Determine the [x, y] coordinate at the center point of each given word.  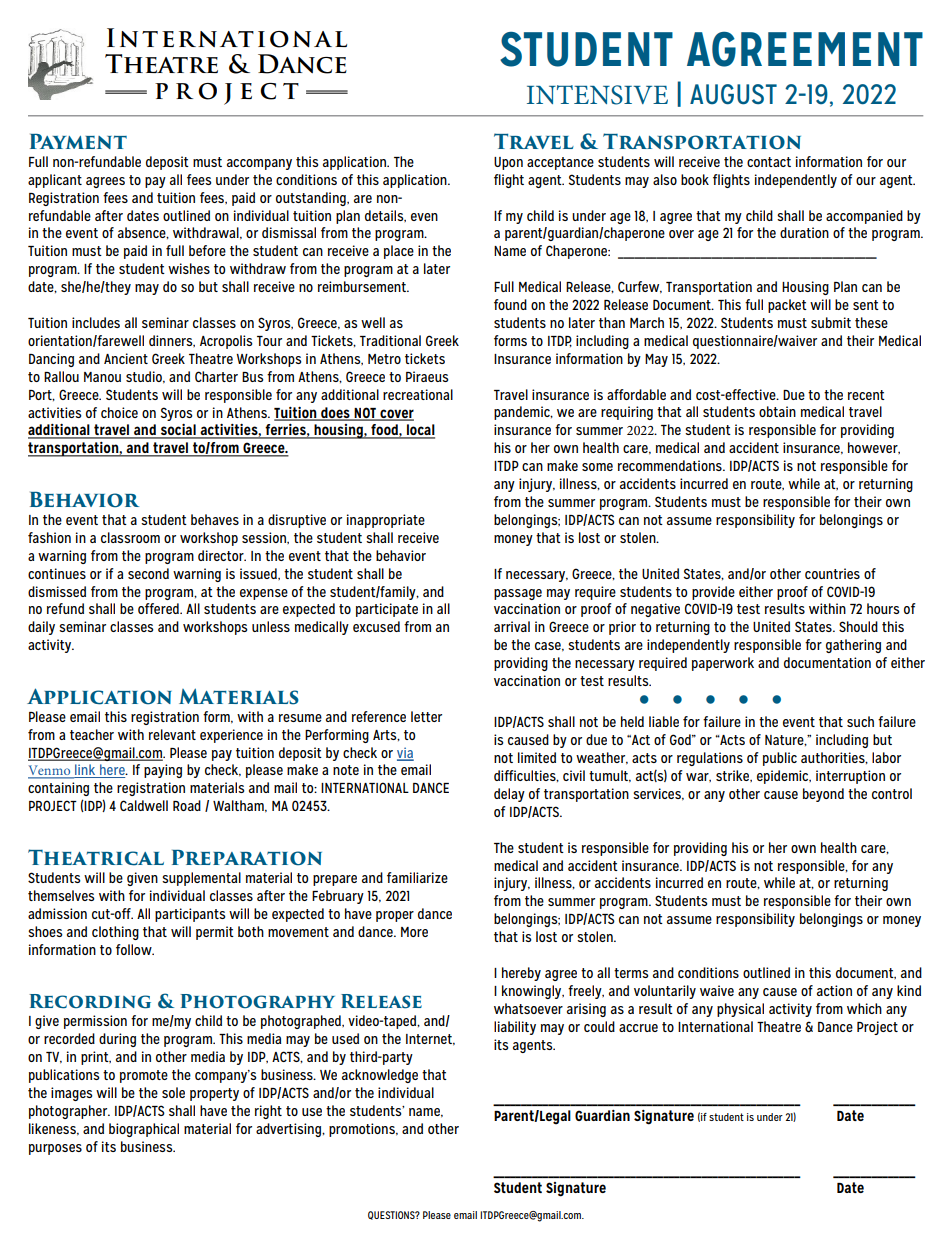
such [860, 721]
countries [832, 573]
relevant [172, 734]
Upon [508, 163]
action [834, 990]
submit [831, 322]
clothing [115, 933]
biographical [144, 1130]
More [414, 932]
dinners [172, 341]
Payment [78, 141]
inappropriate [386, 521]
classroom [130, 537]
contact [769, 162]
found [510, 304]
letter [426, 716]
